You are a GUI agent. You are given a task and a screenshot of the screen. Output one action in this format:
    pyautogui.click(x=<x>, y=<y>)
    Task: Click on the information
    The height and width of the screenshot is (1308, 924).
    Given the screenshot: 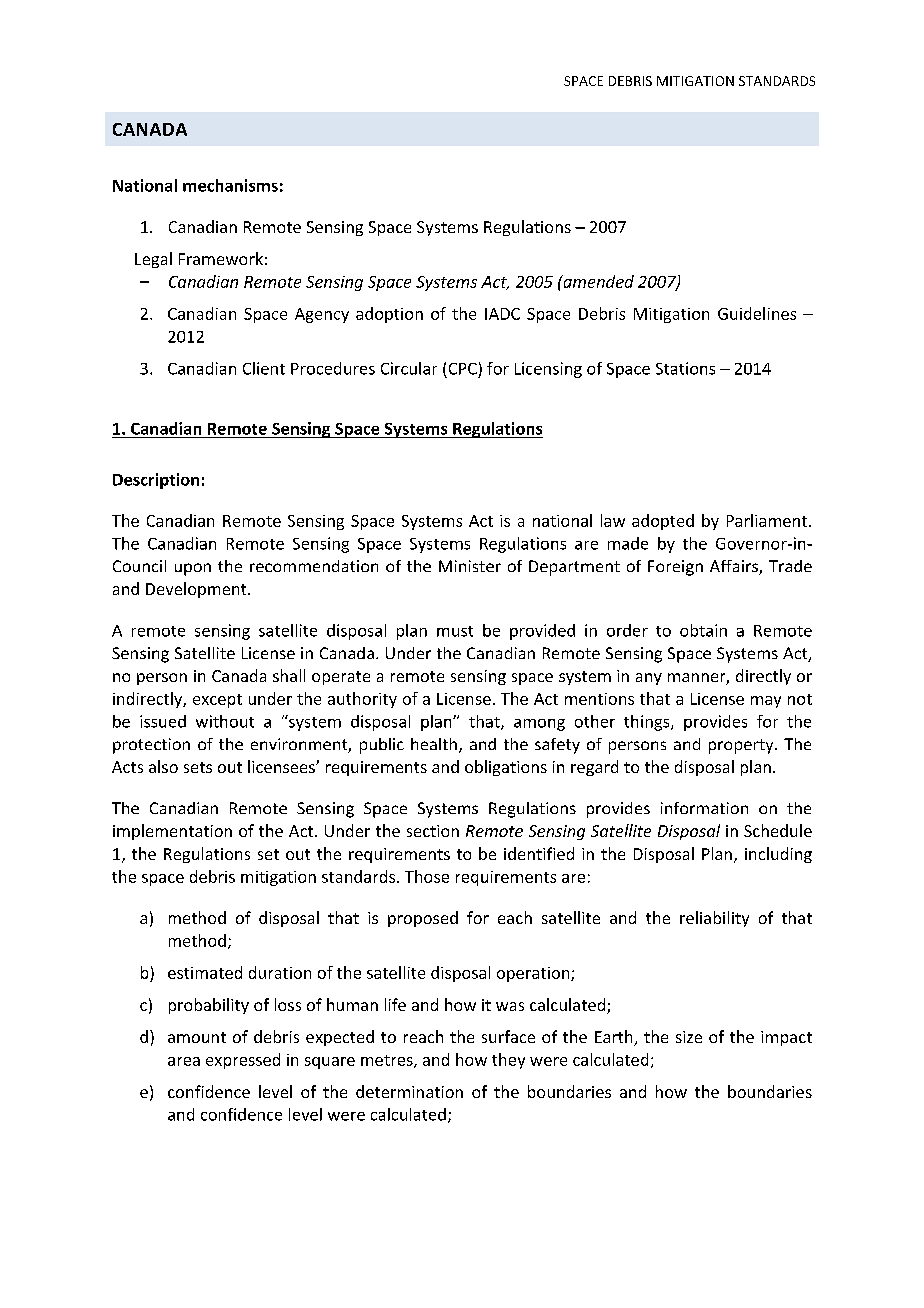 What is the action you would take?
    pyautogui.click(x=704, y=808)
